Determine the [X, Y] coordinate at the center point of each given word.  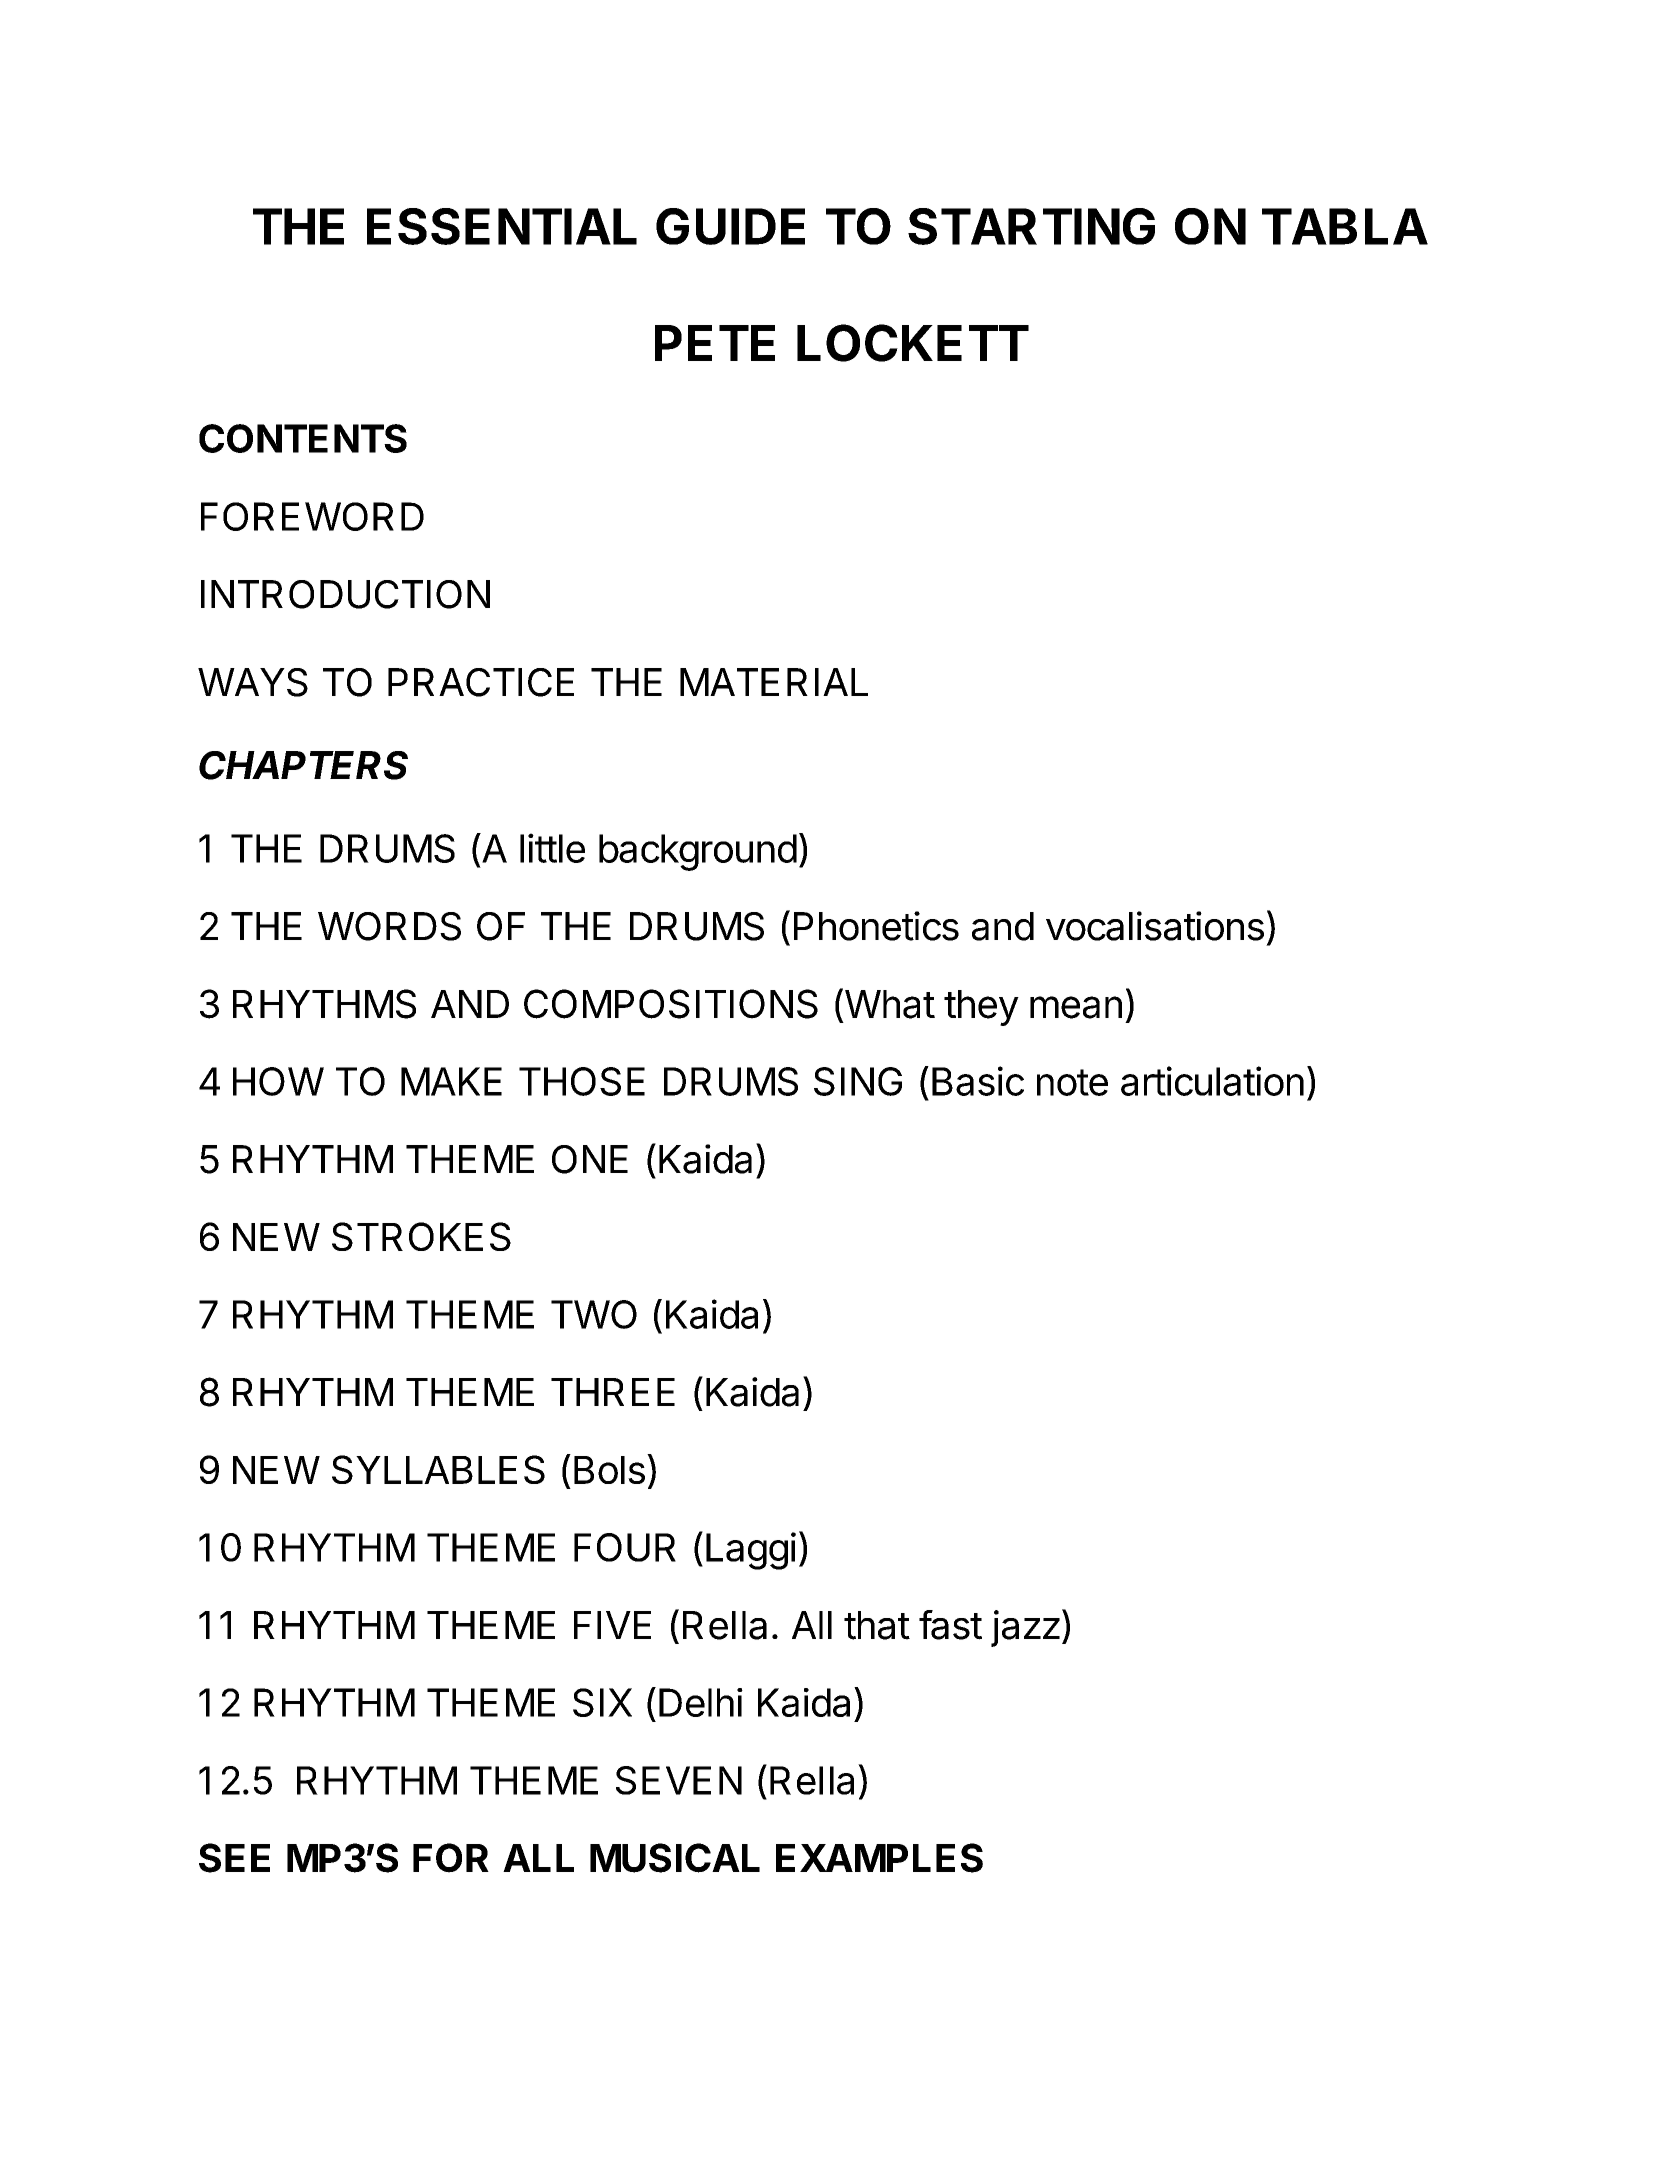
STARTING [1031, 226]
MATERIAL [774, 682]
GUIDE [730, 226]
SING [858, 1081]
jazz [1025, 1628]
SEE [234, 1858]
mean [1076, 1007]
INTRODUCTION [345, 594]
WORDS [389, 926]
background [698, 852]
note [1072, 1082]
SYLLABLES [438, 1469]
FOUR [625, 1547]
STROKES [421, 1236]
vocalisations [1155, 926]
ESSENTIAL [502, 226]
